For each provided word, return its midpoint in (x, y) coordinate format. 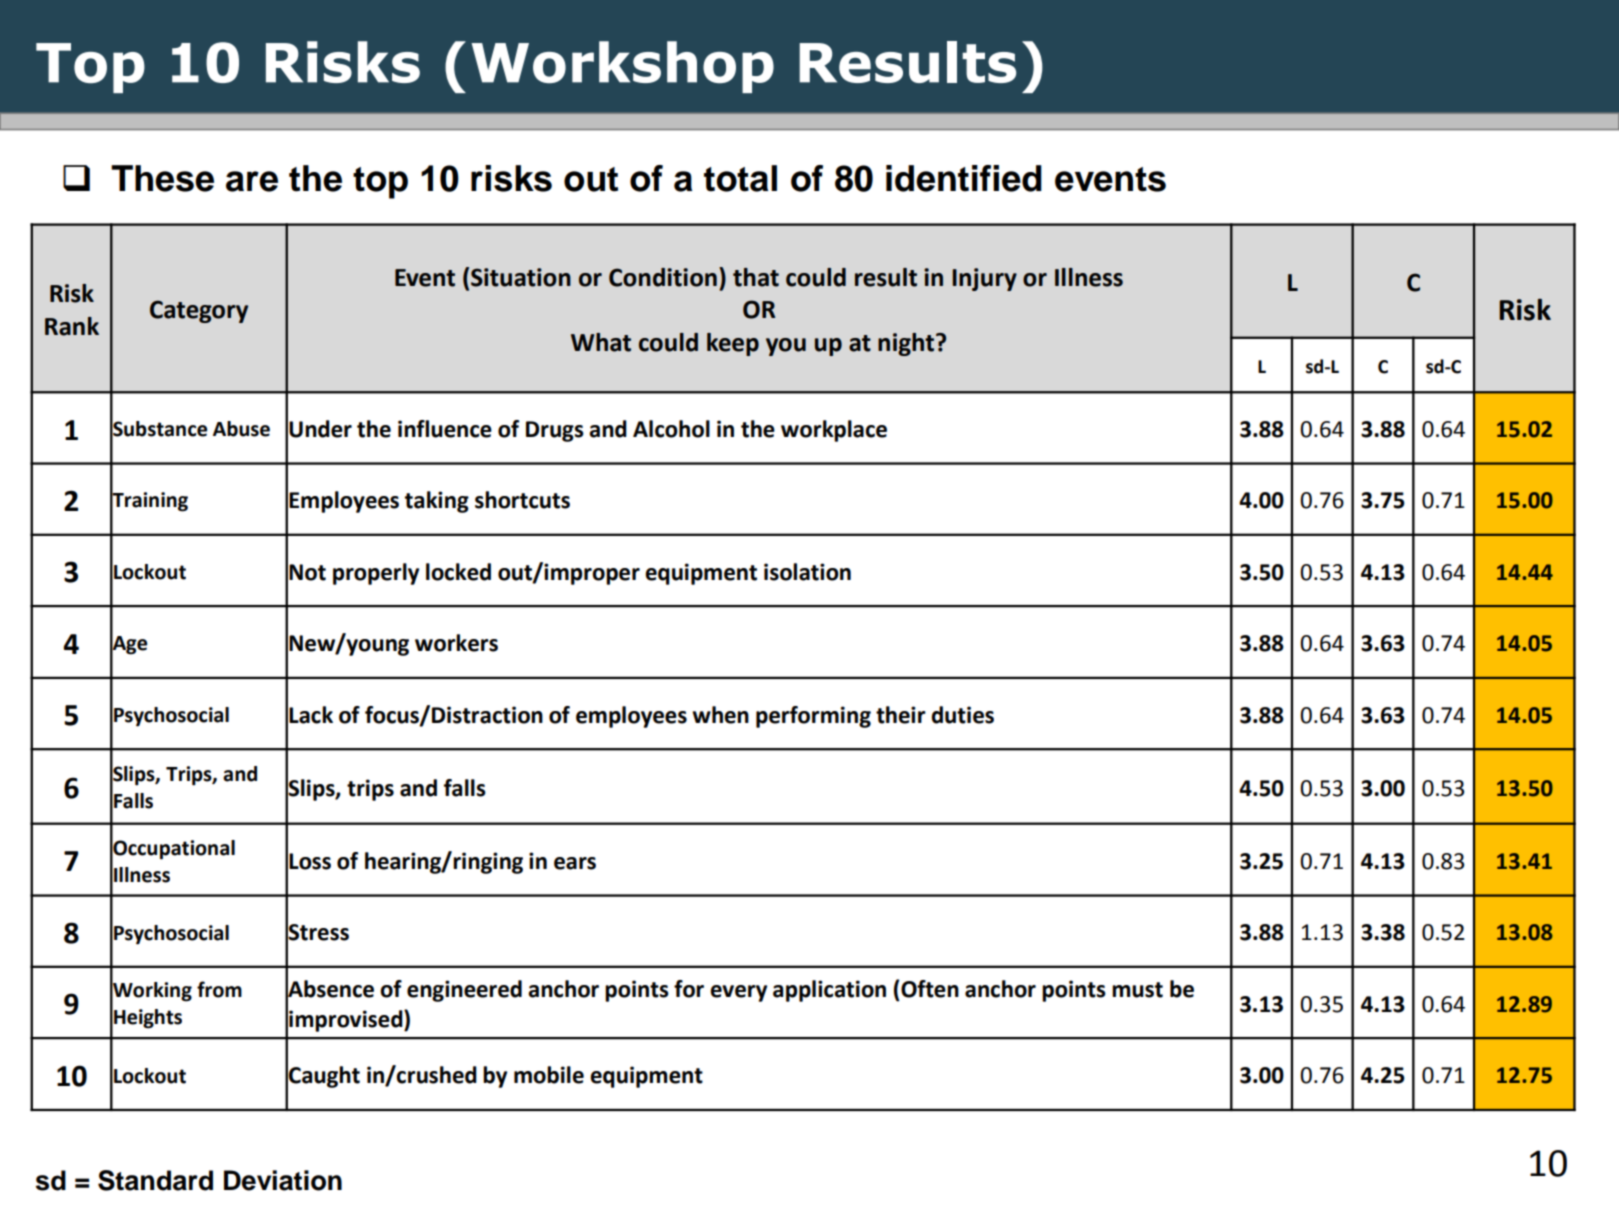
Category (199, 311)
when (720, 715)
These (162, 178)
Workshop (622, 67)
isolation (807, 572)
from (219, 989)
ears (575, 863)
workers (456, 643)
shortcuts (522, 500)
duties (962, 715)
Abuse (241, 429)
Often (930, 989)
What (601, 342)
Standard (155, 1180)
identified (964, 178)
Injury (984, 279)
